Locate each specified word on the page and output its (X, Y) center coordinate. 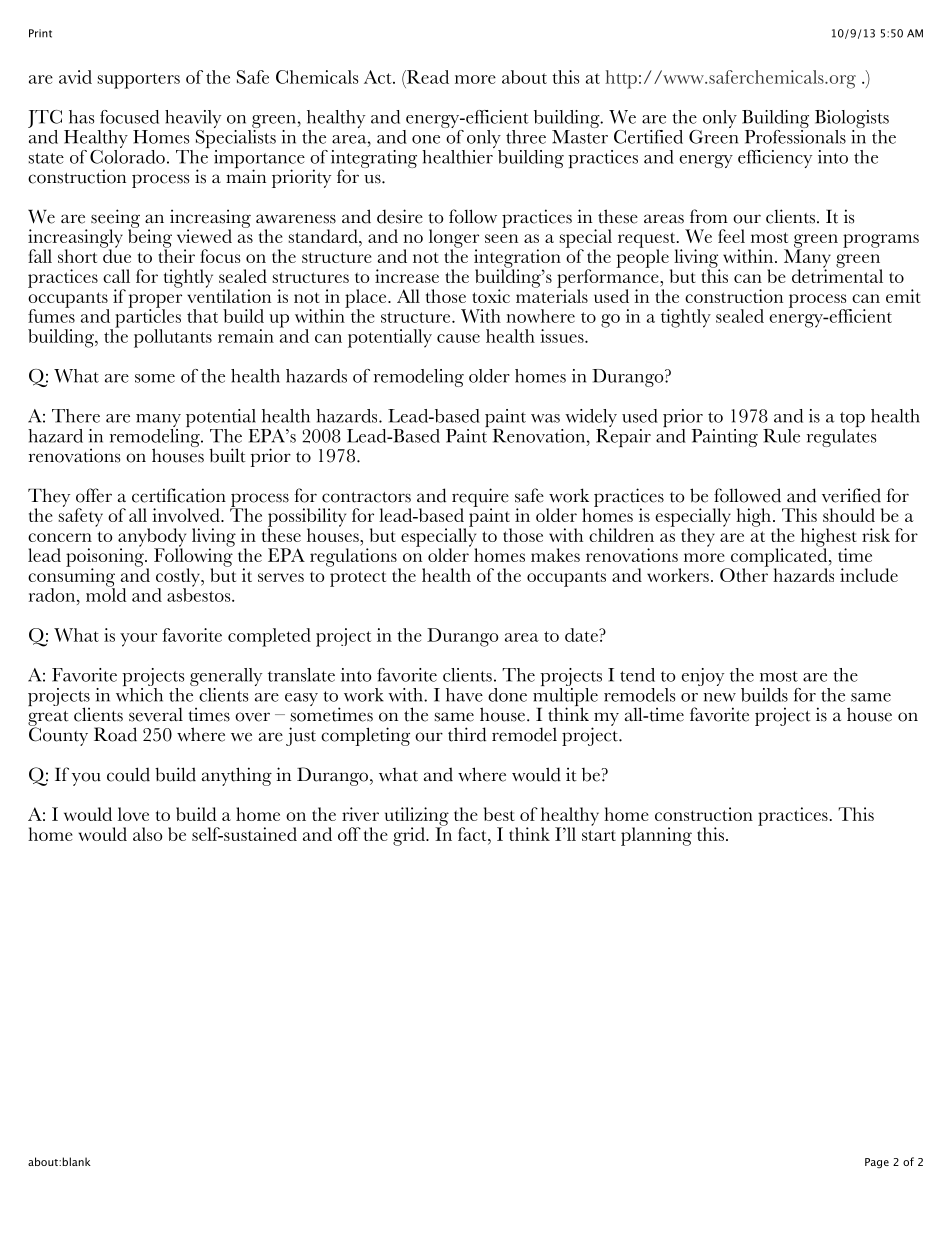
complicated (779, 557)
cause (458, 338)
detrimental (837, 275)
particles (148, 318)
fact (473, 834)
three (526, 137)
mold (106, 594)
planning (656, 836)
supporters (139, 81)
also (147, 834)
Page (877, 1163)
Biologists (852, 120)
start (599, 835)
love (133, 814)
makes (555, 555)
